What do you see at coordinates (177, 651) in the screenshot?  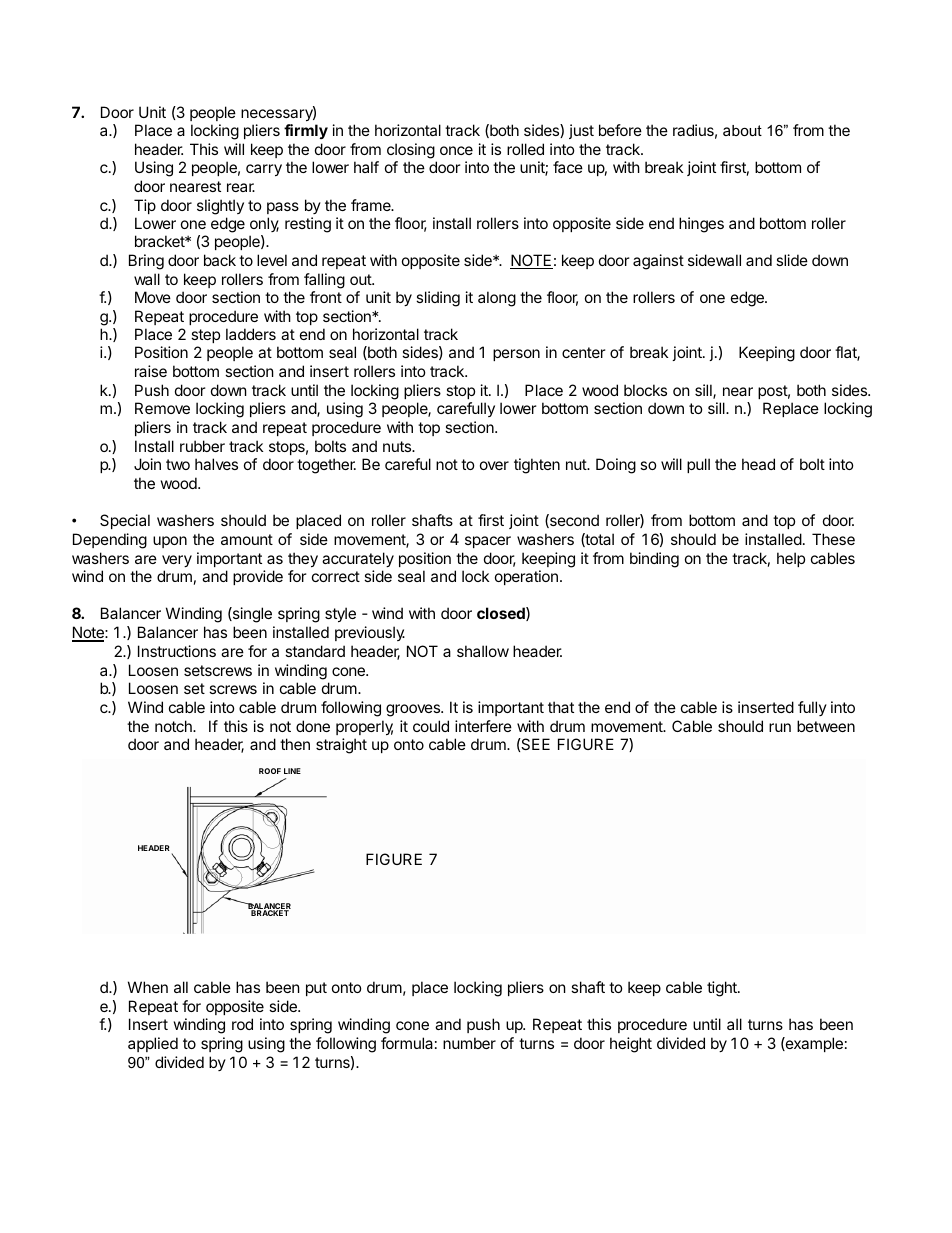 I see `Instructions` at bounding box center [177, 651].
